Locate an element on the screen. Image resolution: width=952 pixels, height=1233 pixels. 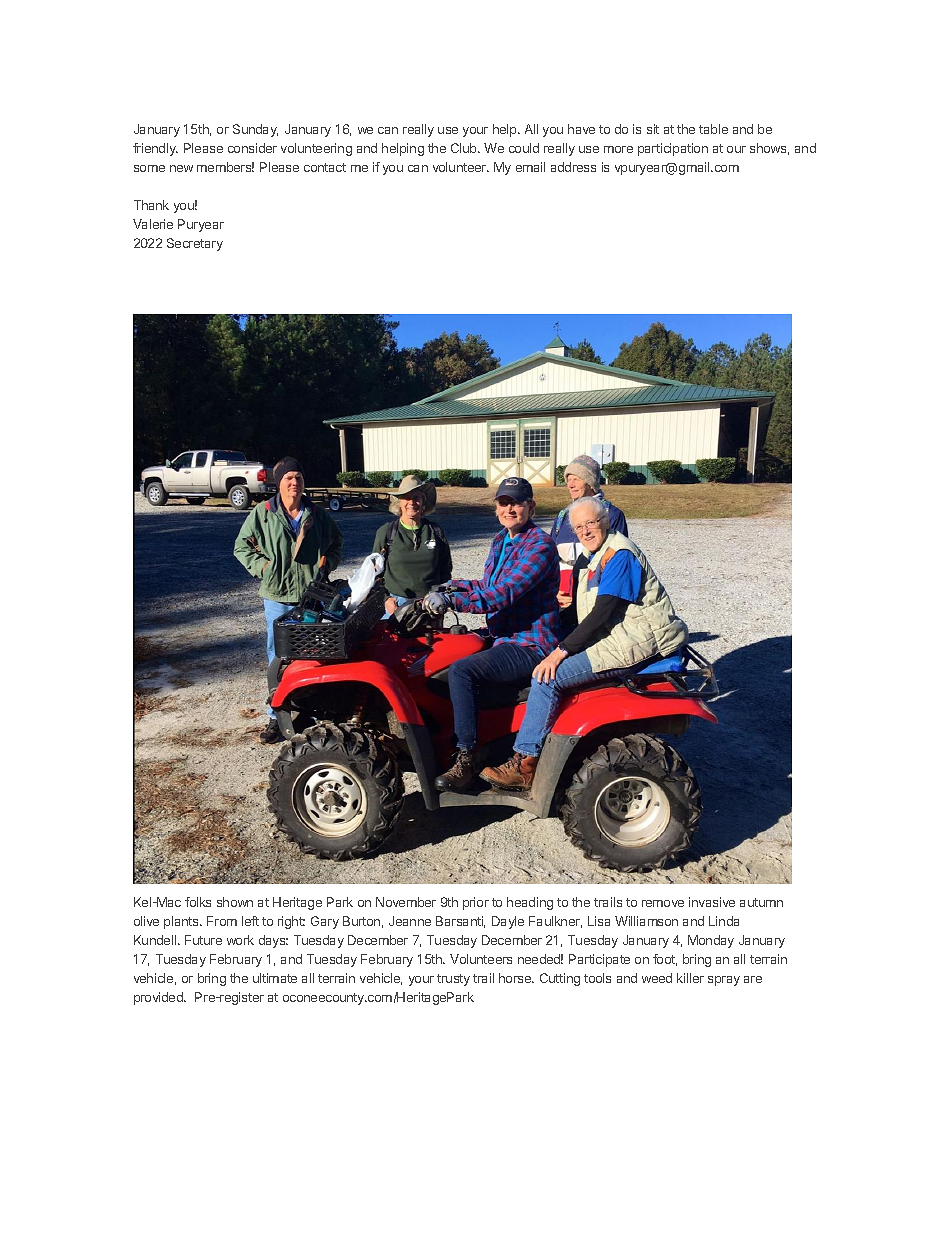
shown is located at coordinates (235, 902).
